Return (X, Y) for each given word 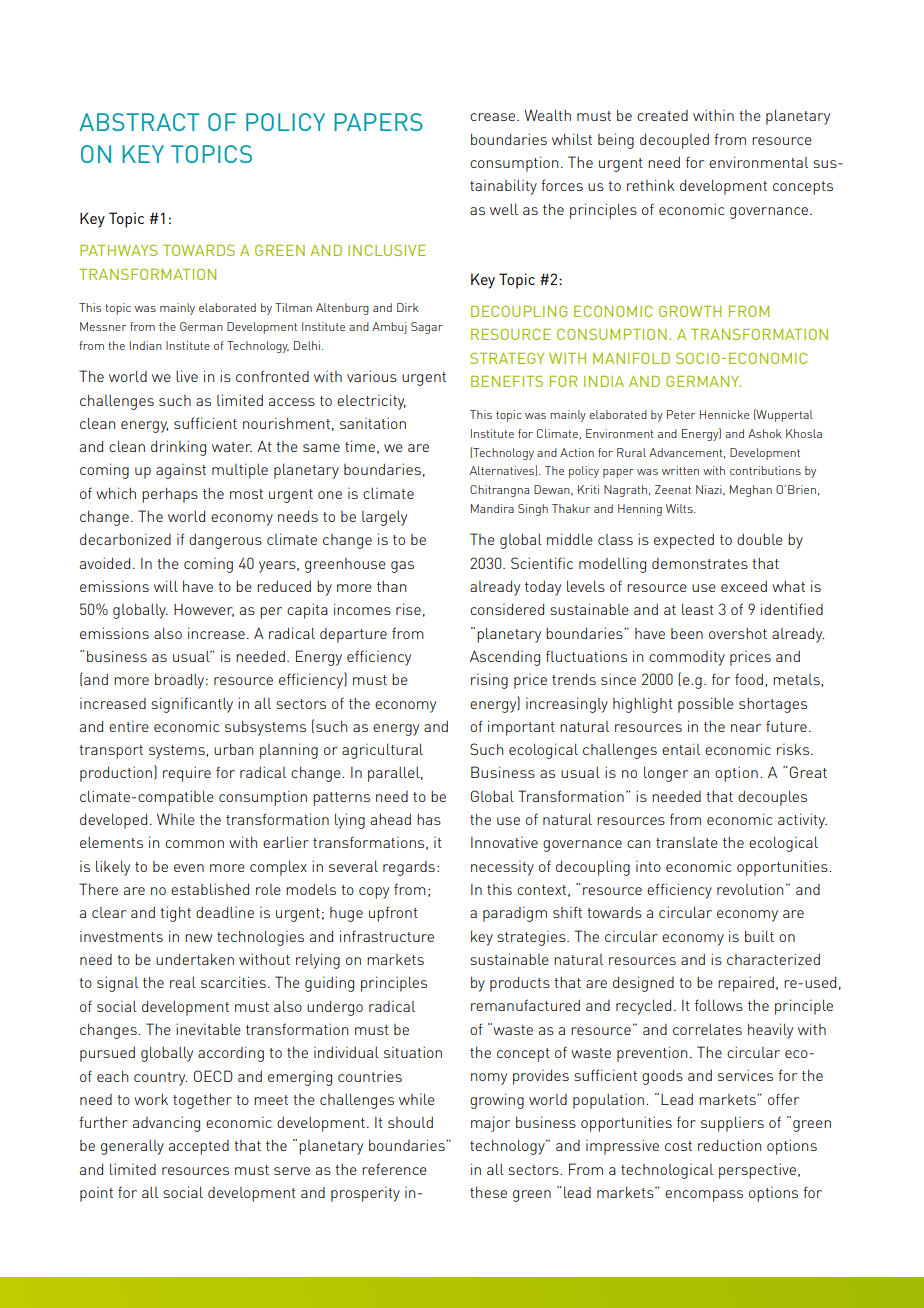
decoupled (674, 141)
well (504, 209)
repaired (746, 984)
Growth (690, 311)
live (187, 376)
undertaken (195, 959)
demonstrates (700, 563)
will (166, 586)
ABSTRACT (139, 122)
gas (402, 567)
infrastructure (387, 936)
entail (681, 749)
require (187, 774)
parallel (395, 774)
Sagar (427, 328)
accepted (199, 1147)
